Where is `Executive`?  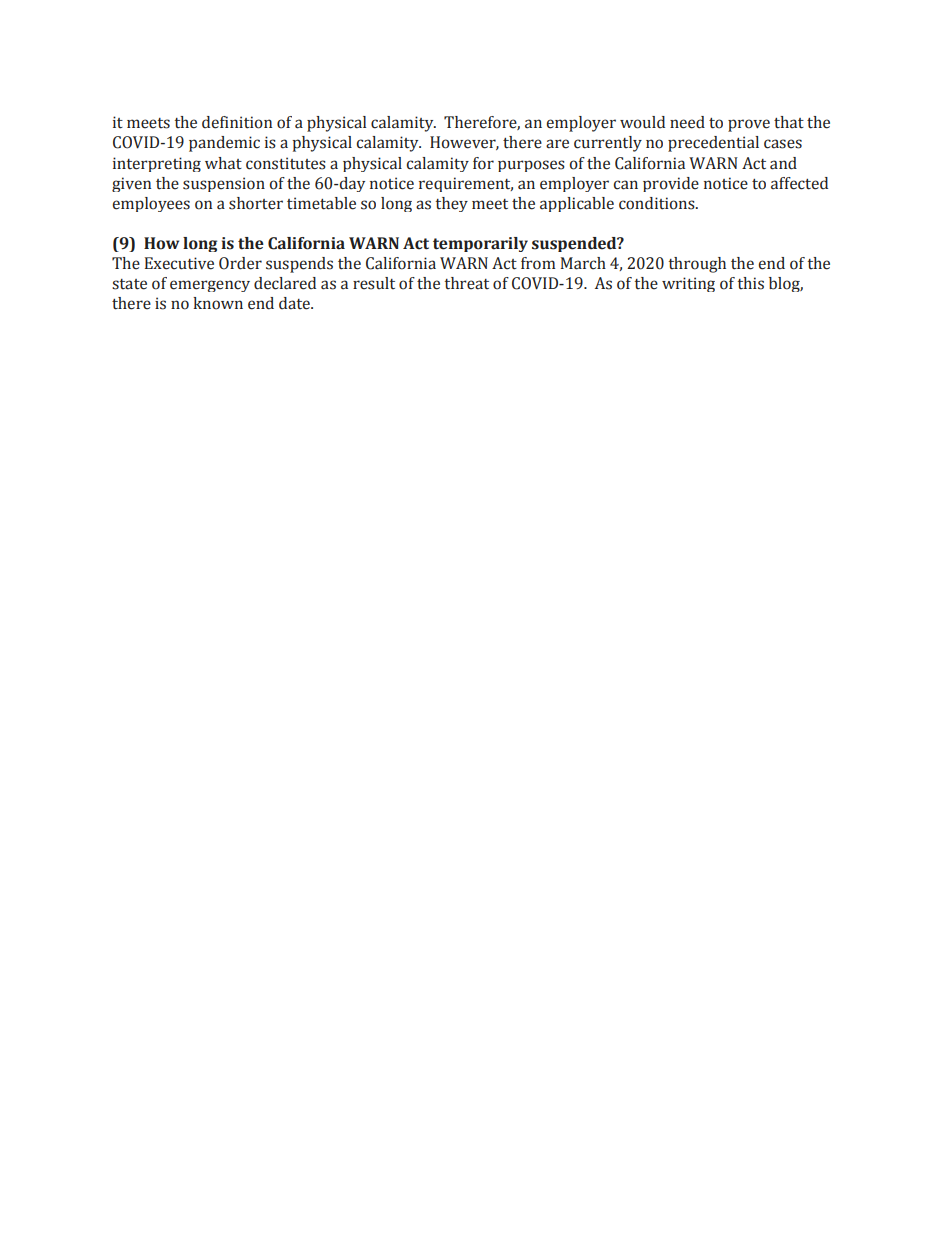
Executive is located at coordinates (179, 263).
